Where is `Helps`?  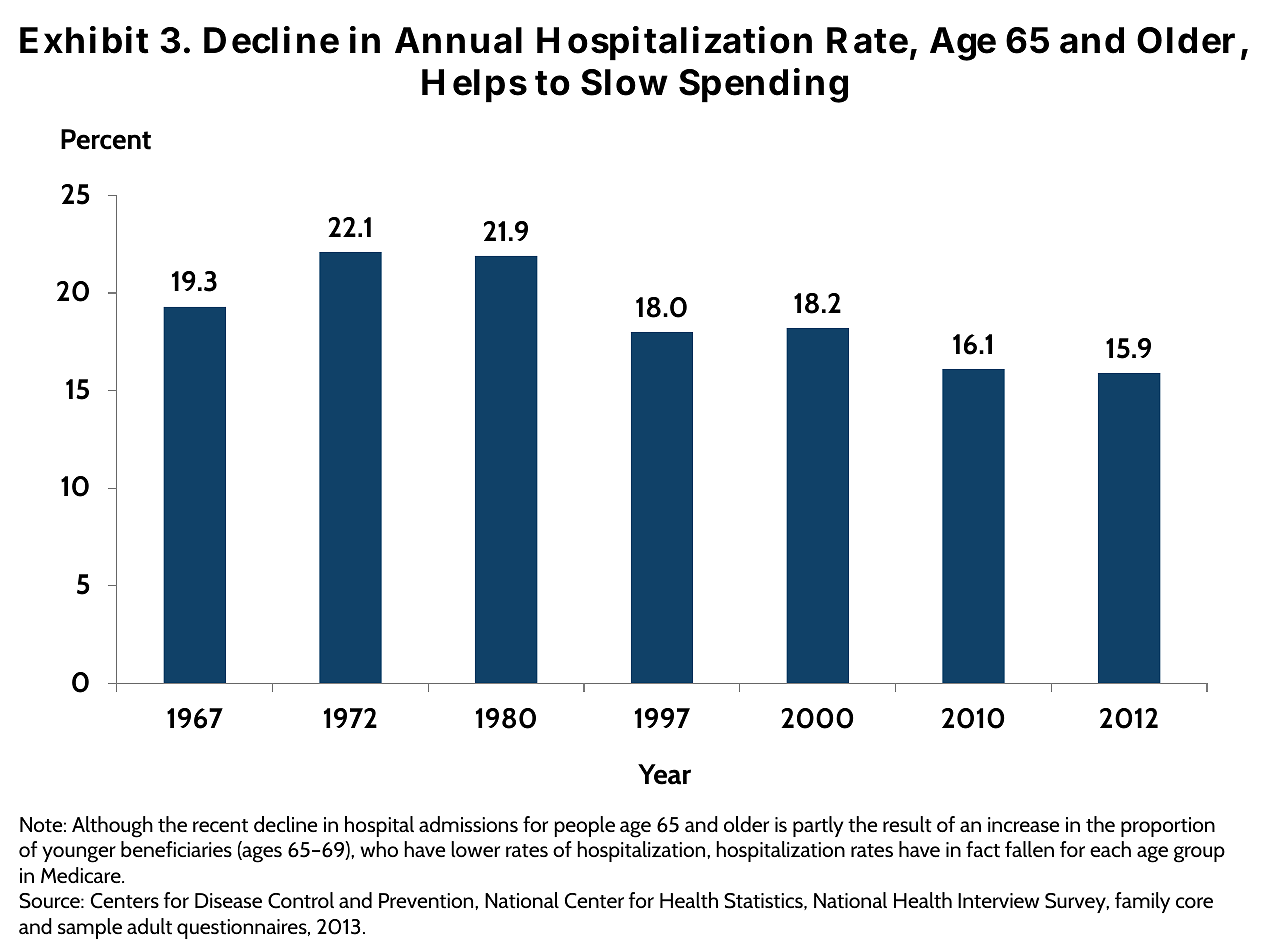
Helps is located at coordinates (474, 86).
